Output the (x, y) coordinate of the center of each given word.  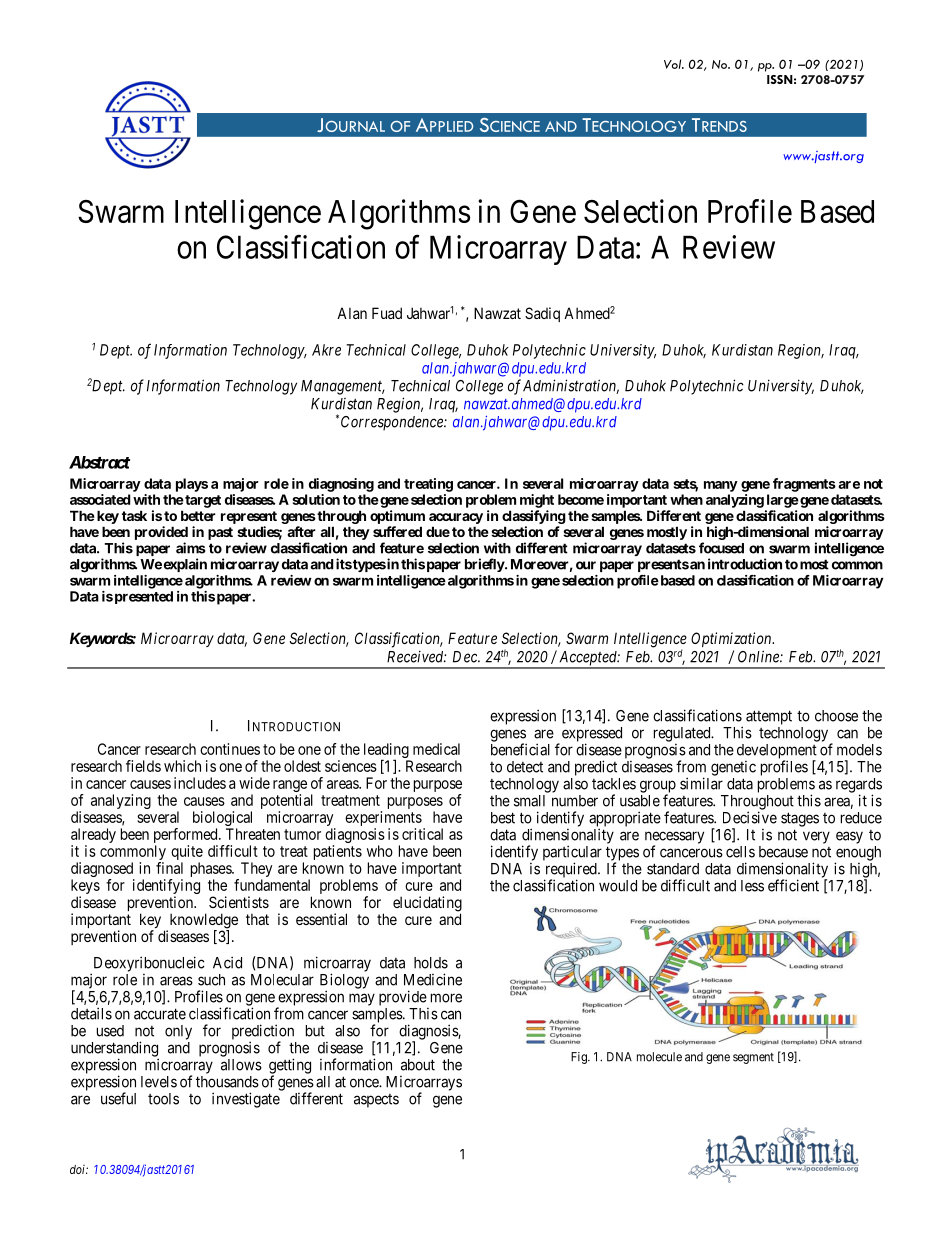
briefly (485, 565)
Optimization (732, 639)
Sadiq (542, 314)
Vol (674, 64)
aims (191, 548)
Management (343, 387)
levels (159, 1082)
